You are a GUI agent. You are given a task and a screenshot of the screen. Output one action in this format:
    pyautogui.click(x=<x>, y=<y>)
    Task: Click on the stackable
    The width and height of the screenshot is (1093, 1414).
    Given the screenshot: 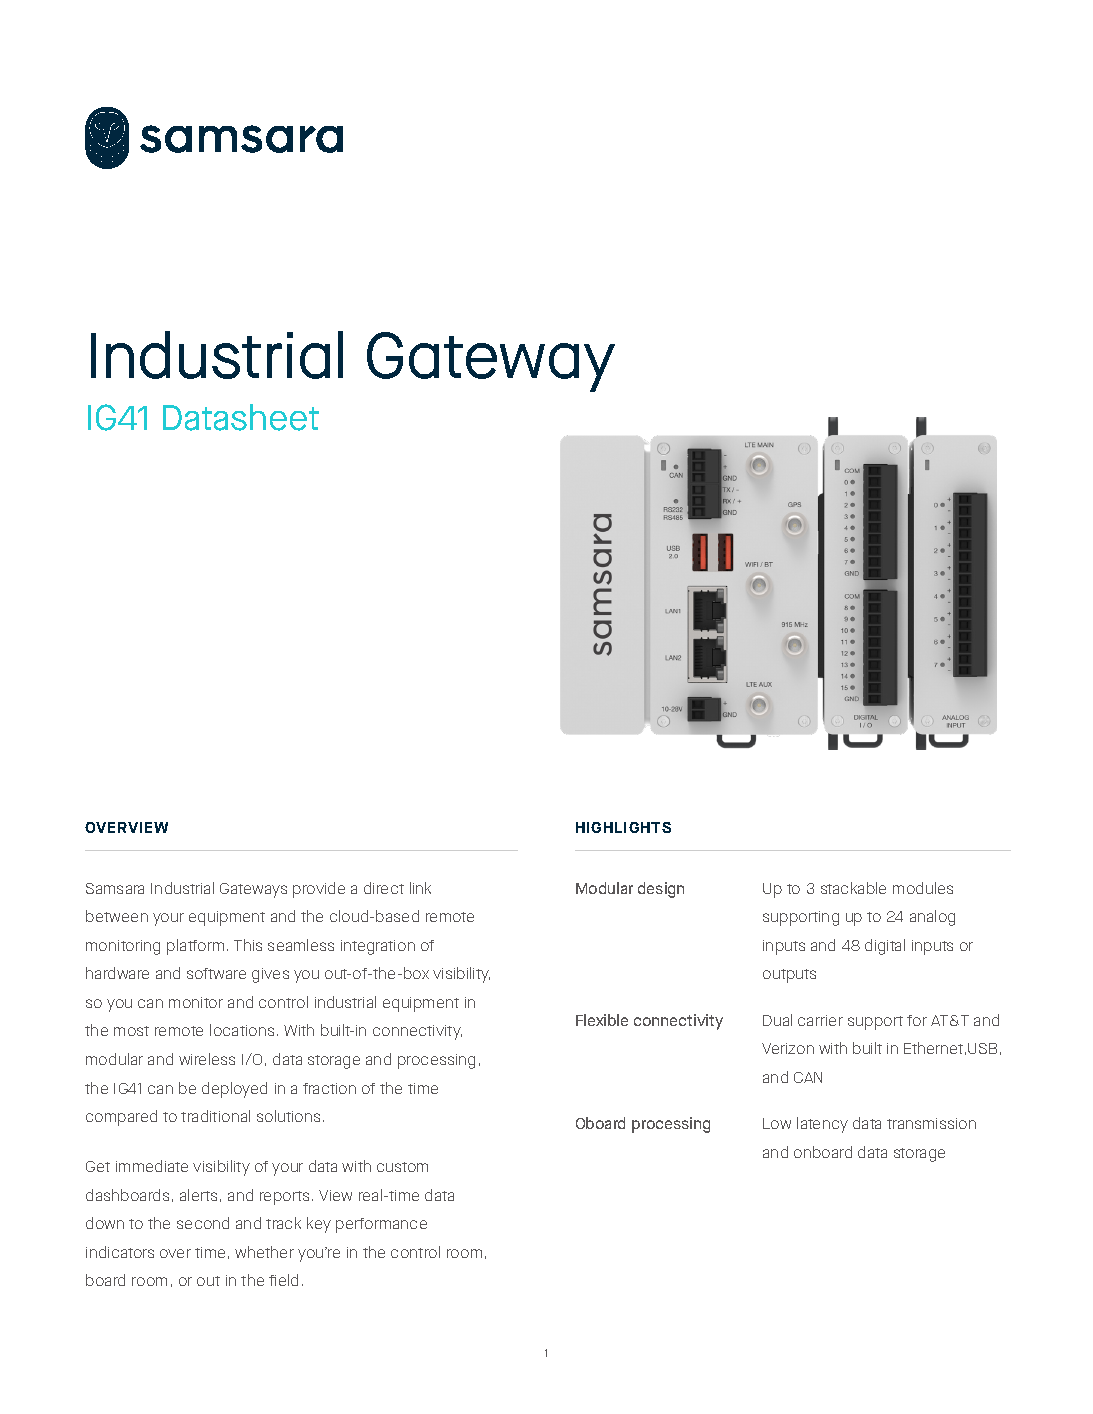 What is the action you would take?
    pyautogui.click(x=853, y=888)
